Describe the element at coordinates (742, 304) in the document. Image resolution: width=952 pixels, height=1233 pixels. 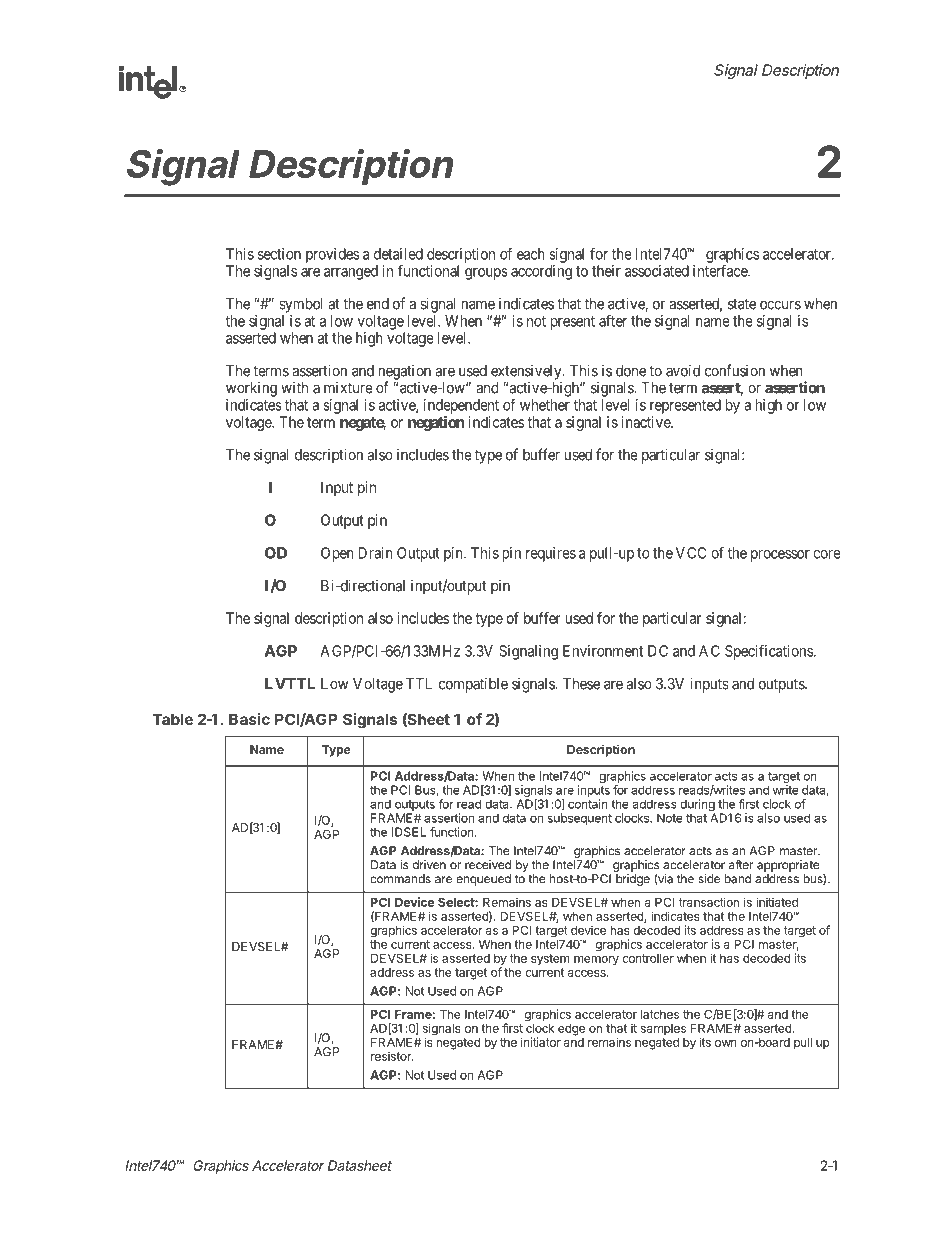
I see `state` at that location.
